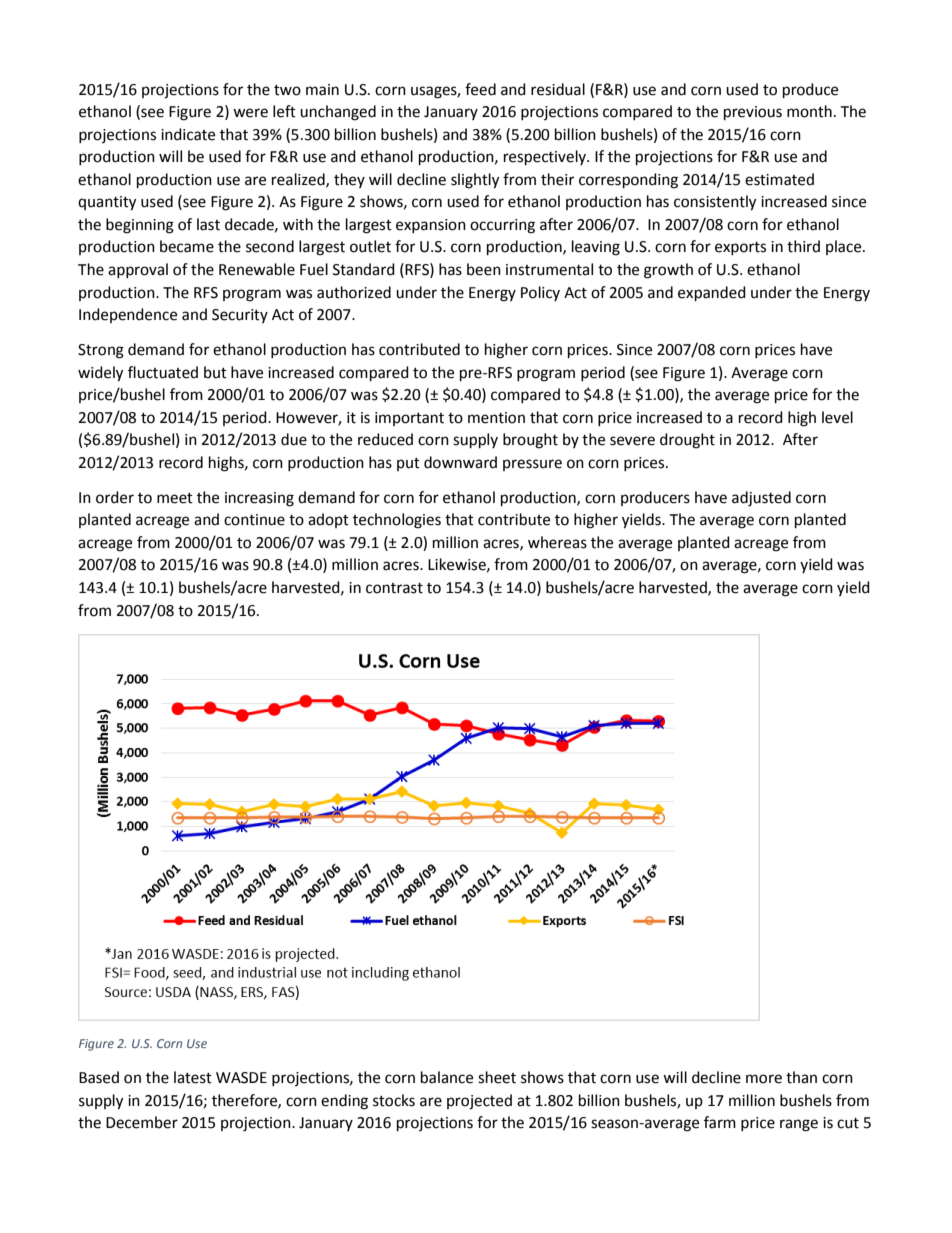  I want to click on sheet, so click(497, 1077).
